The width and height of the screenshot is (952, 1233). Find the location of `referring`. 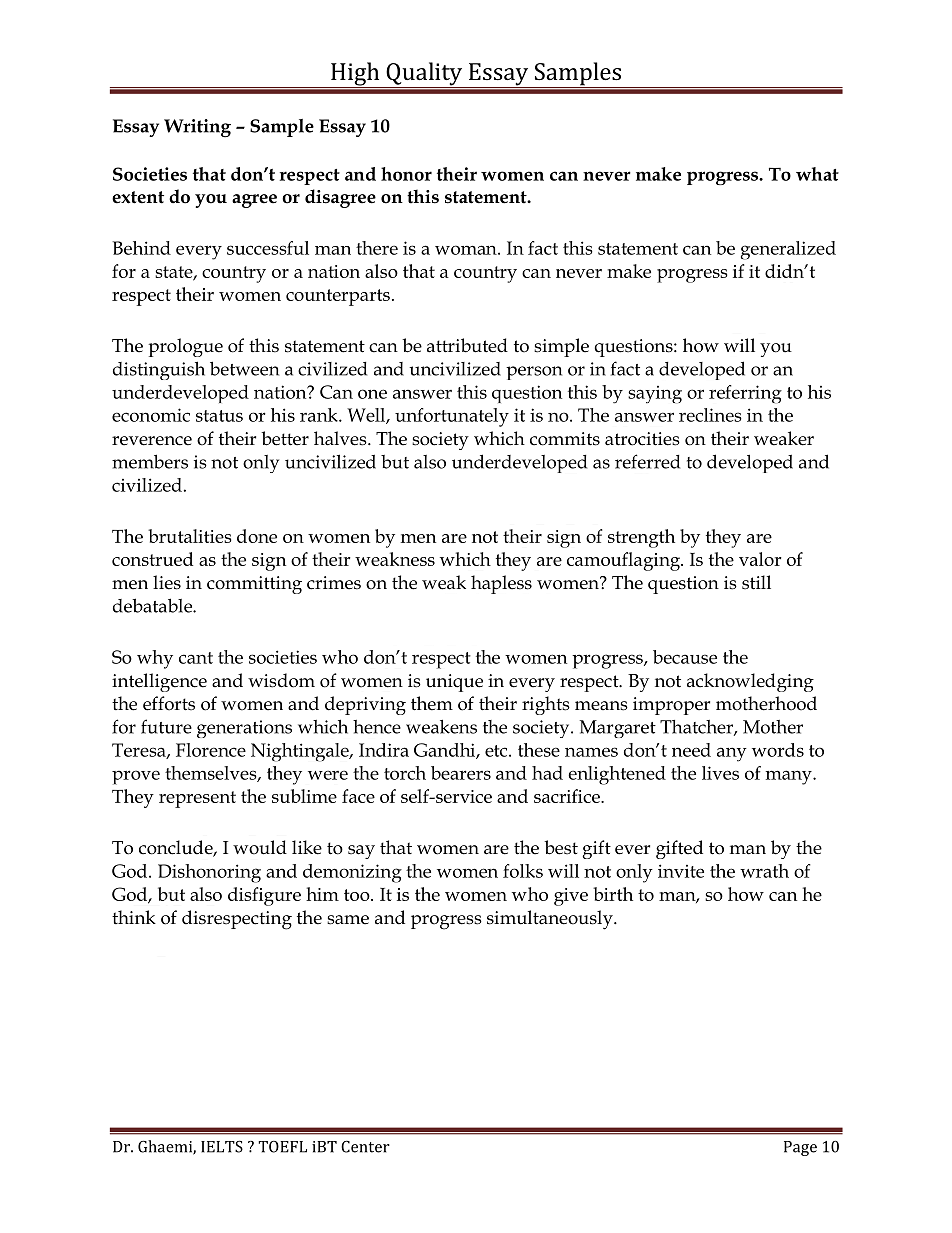

referring is located at coordinates (745, 394).
